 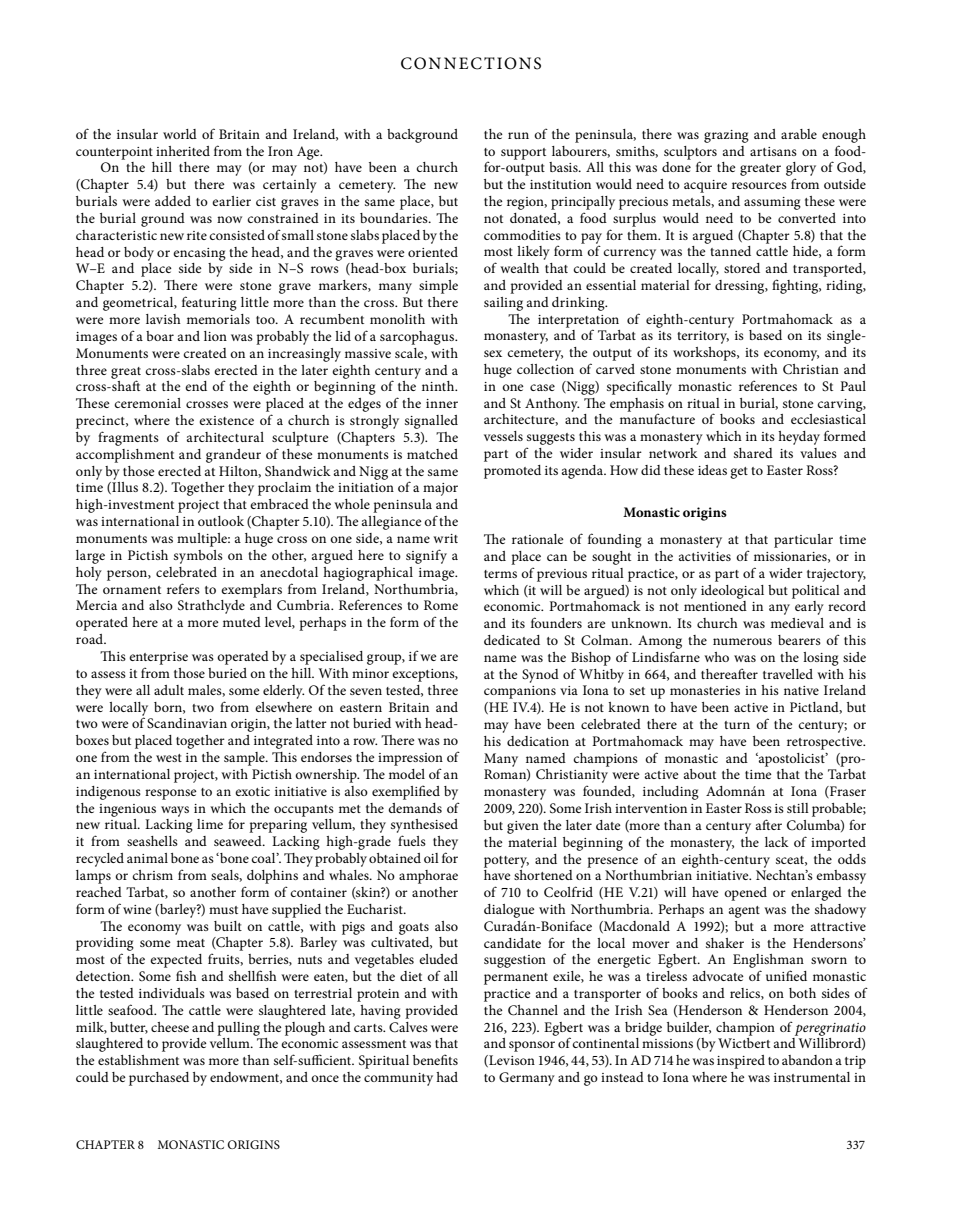 I want to click on benefits, so click(x=435, y=1059).
